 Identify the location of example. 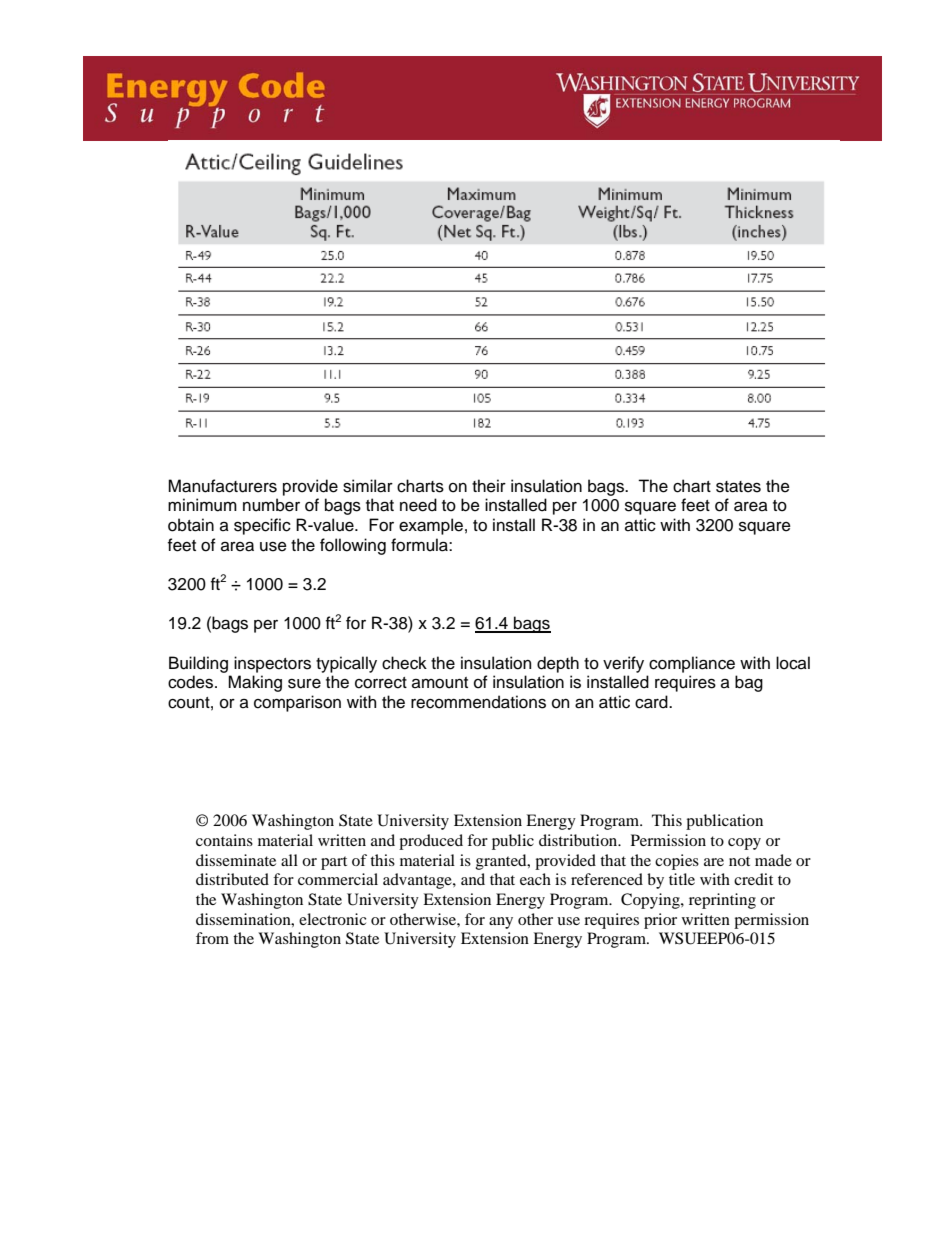
(431, 526).
